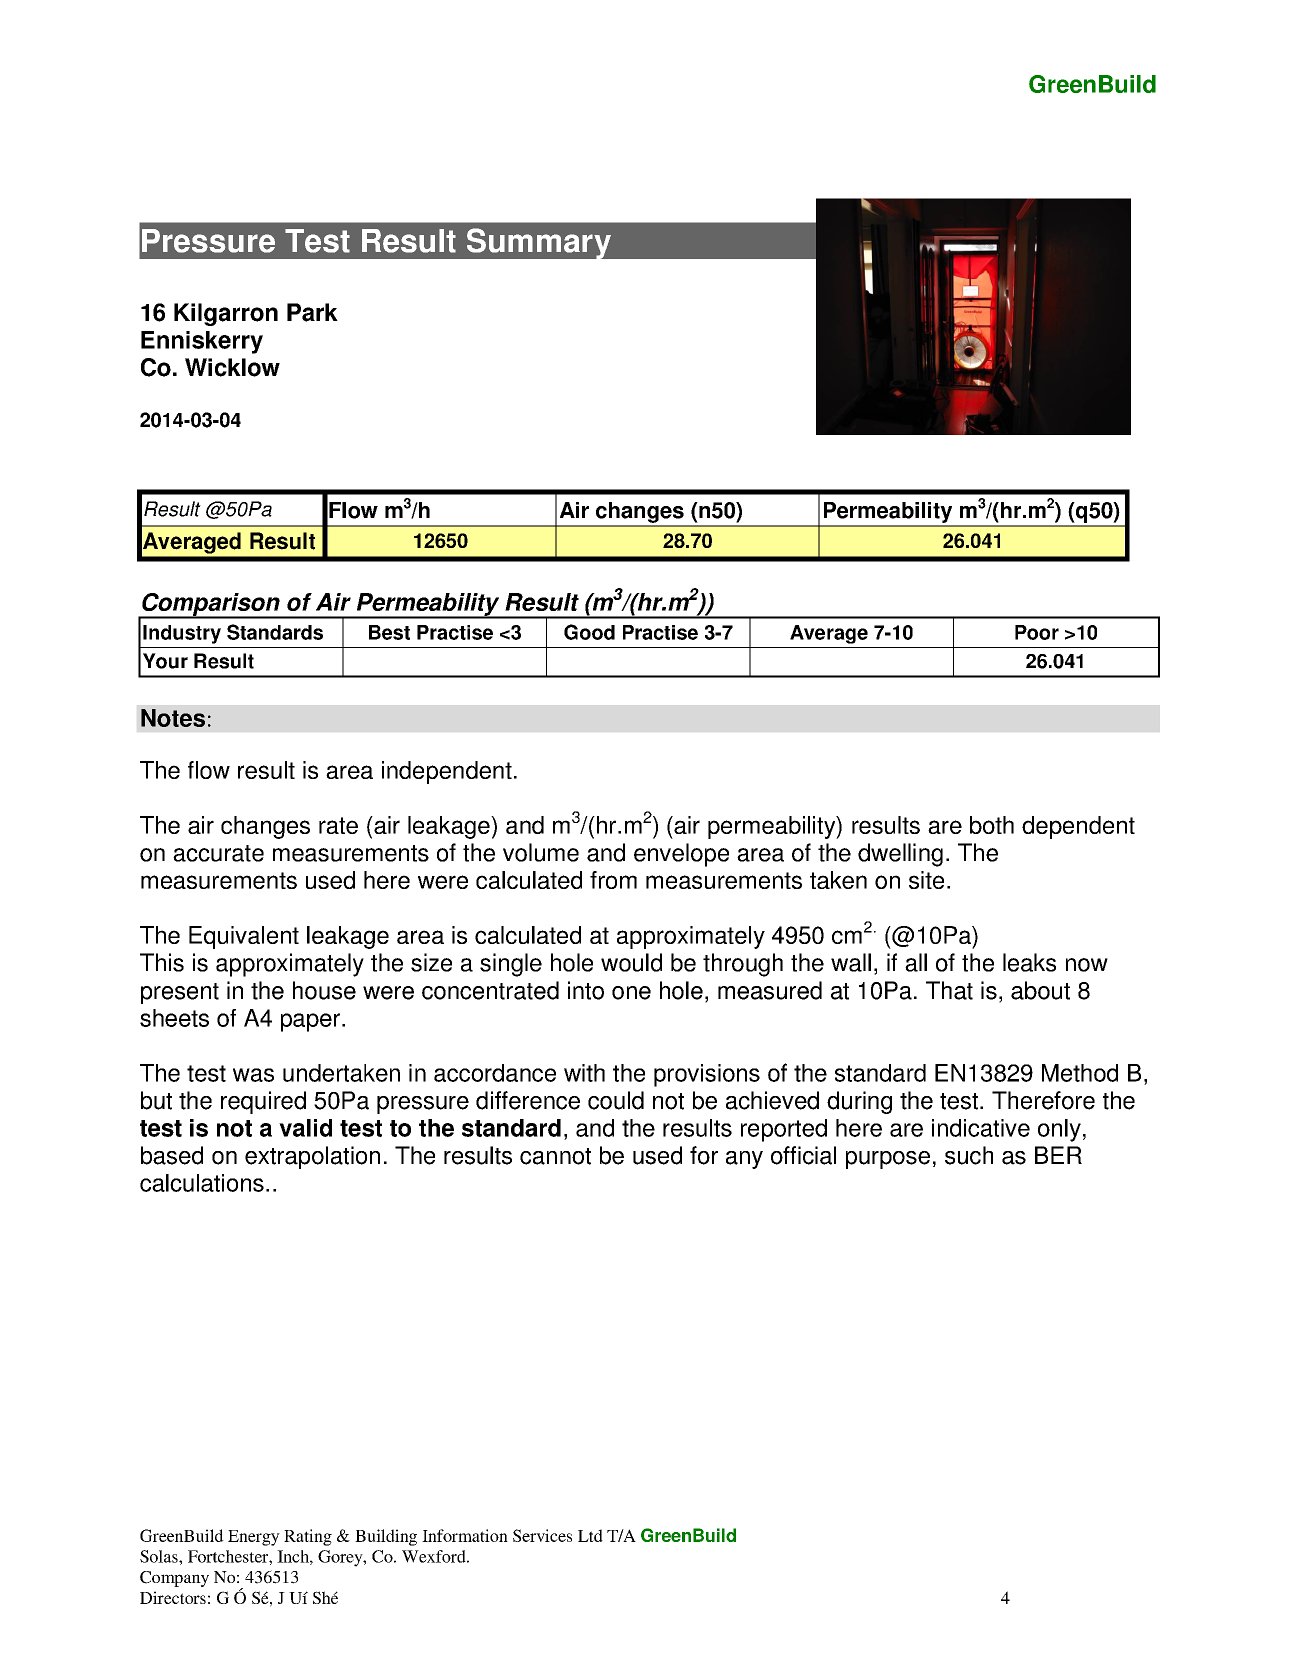 Image resolution: width=1298 pixels, height=1680 pixels. Describe the element at coordinates (1037, 632) in the screenshot. I see `Poor` at that location.
